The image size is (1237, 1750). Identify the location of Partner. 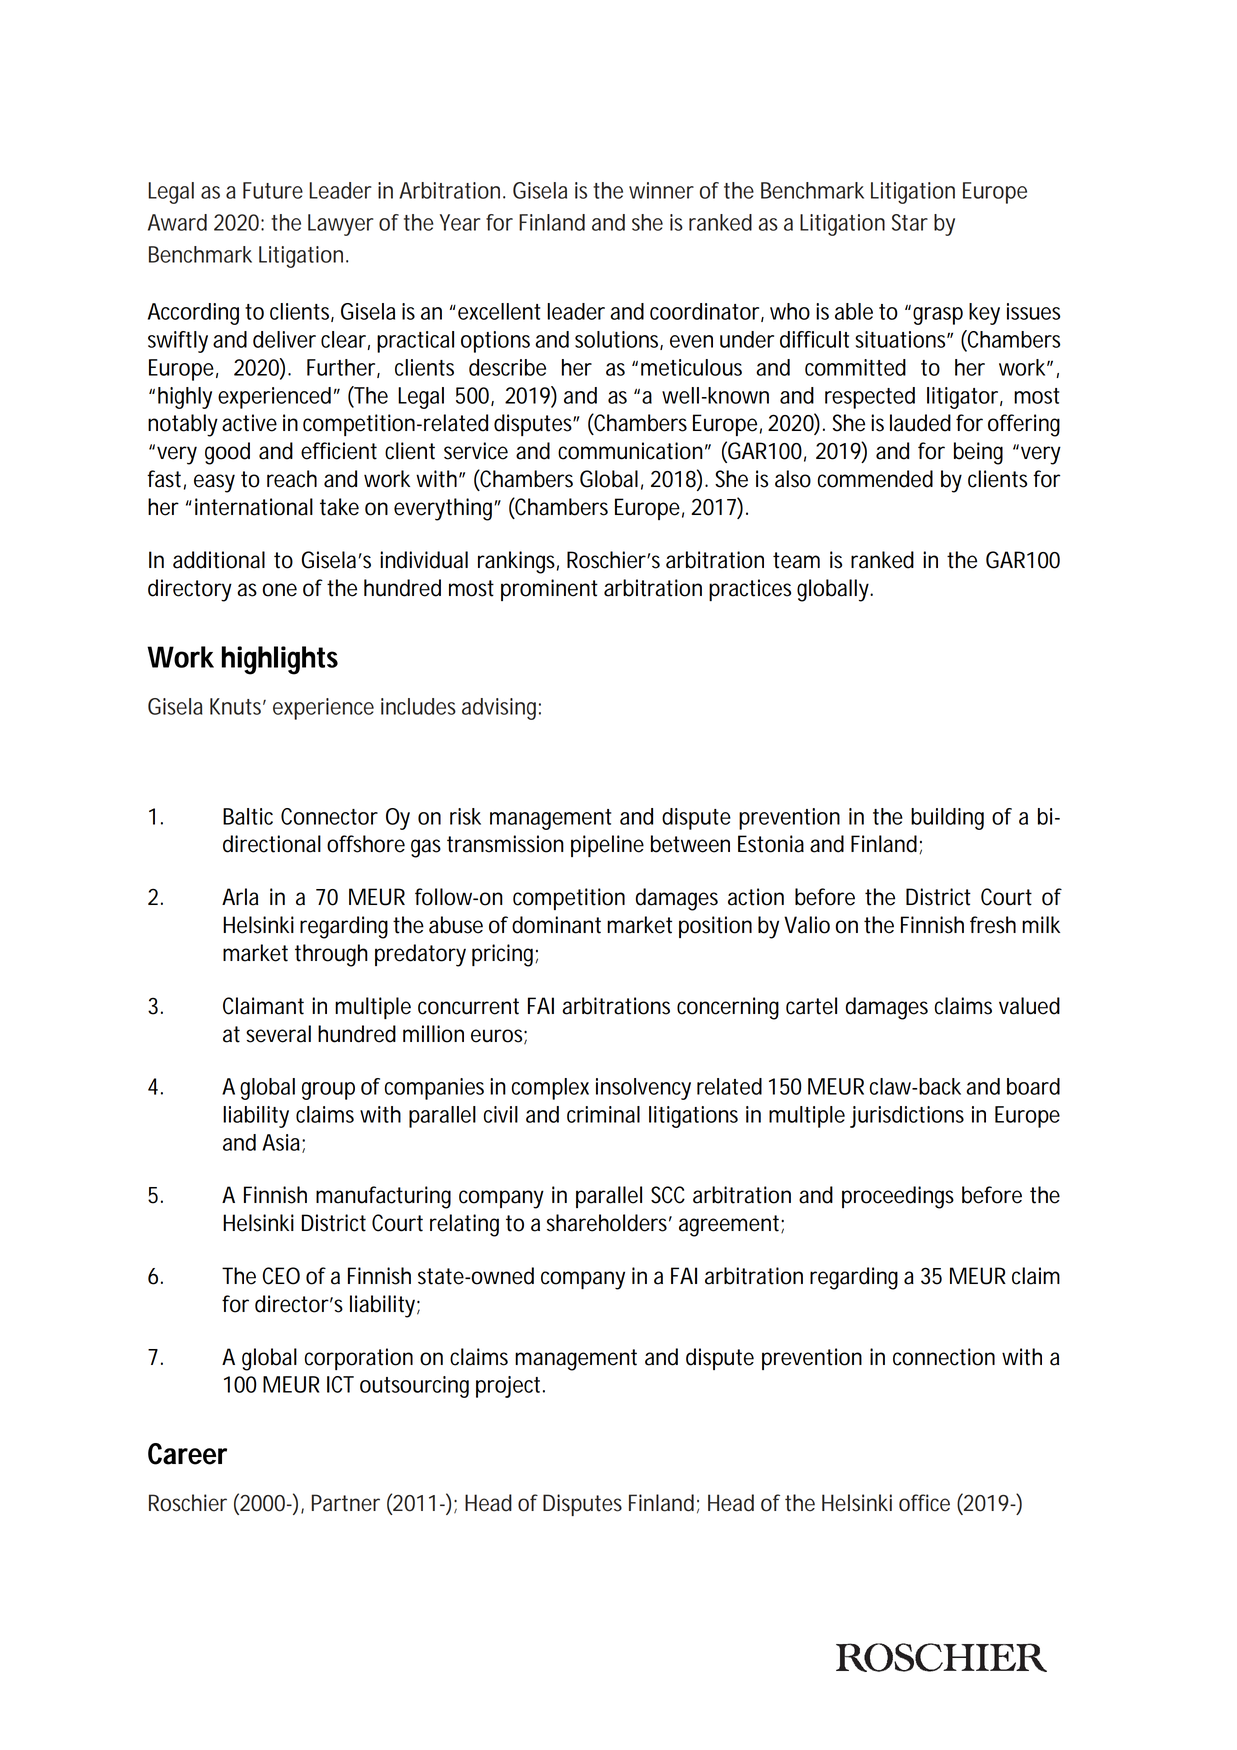
(346, 1503).
